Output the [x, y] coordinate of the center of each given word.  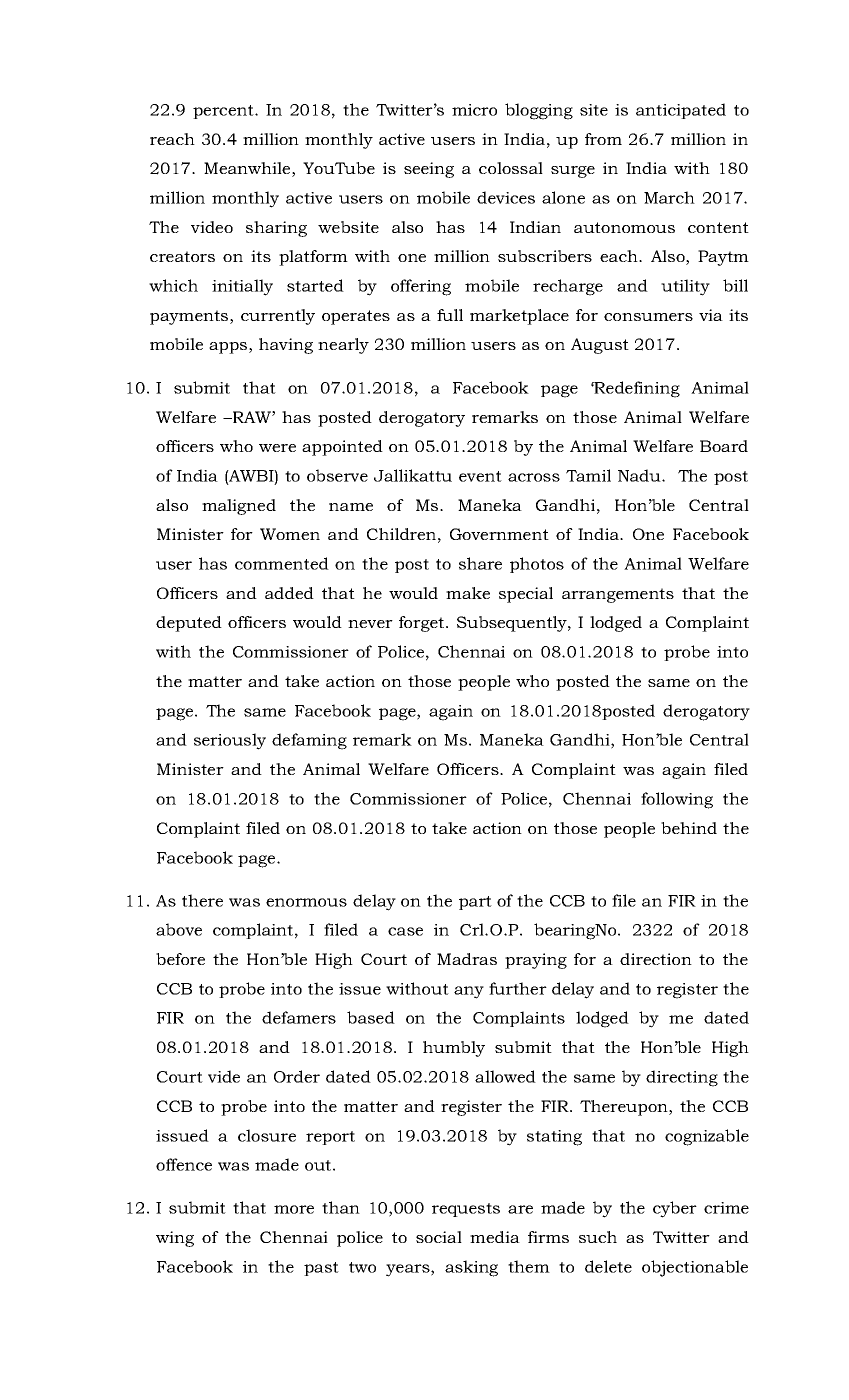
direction [656, 959]
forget [423, 624]
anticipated [681, 111]
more [294, 1209]
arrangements [618, 595]
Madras [467, 959]
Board [724, 446]
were [277, 448]
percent [224, 112]
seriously [230, 741]
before [180, 959]
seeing [429, 170]
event [480, 476]
